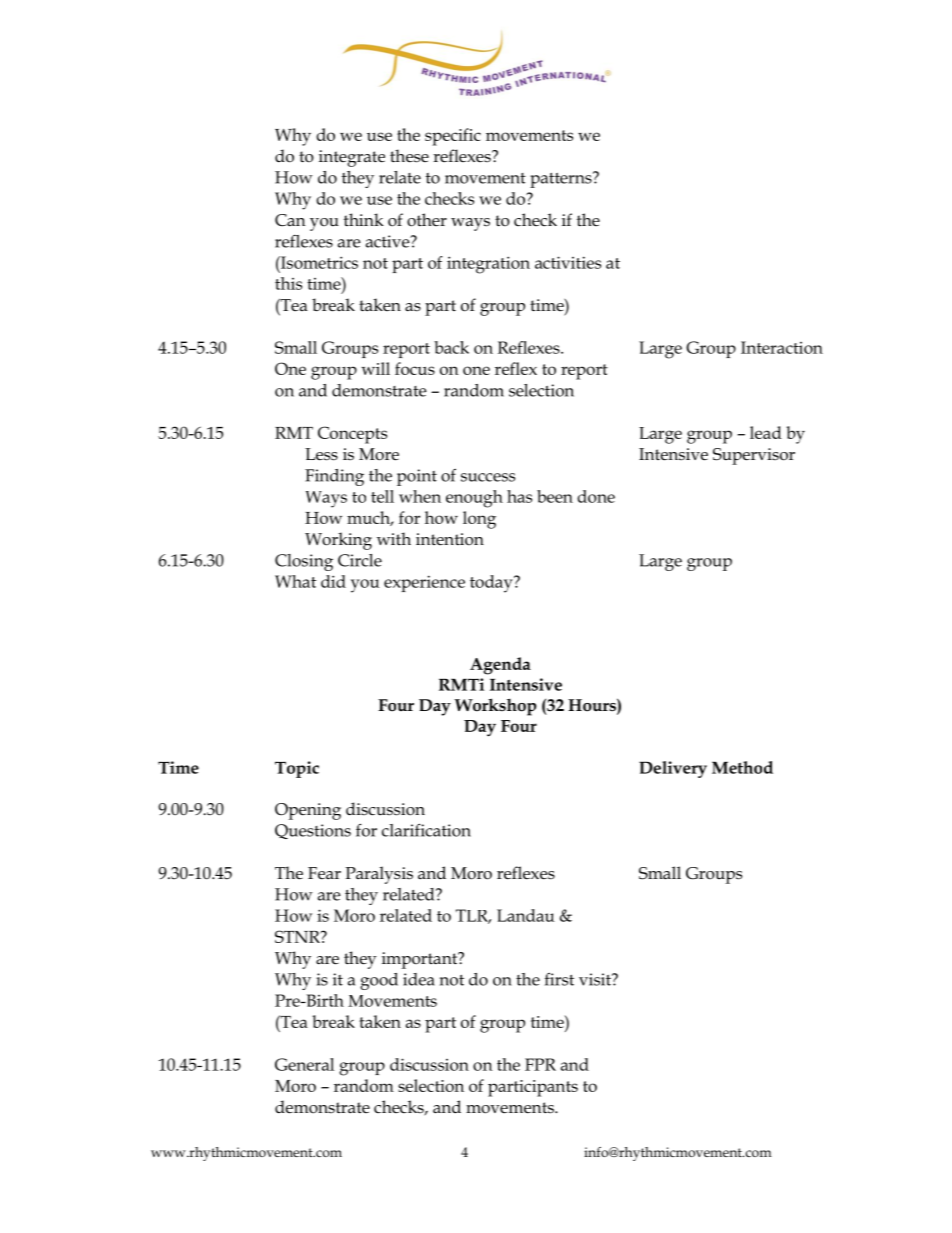 The height and width of the page is (1233, 952). Describe the element at coordinates (495, 707) in the page. I see `Workshop` at that location.
